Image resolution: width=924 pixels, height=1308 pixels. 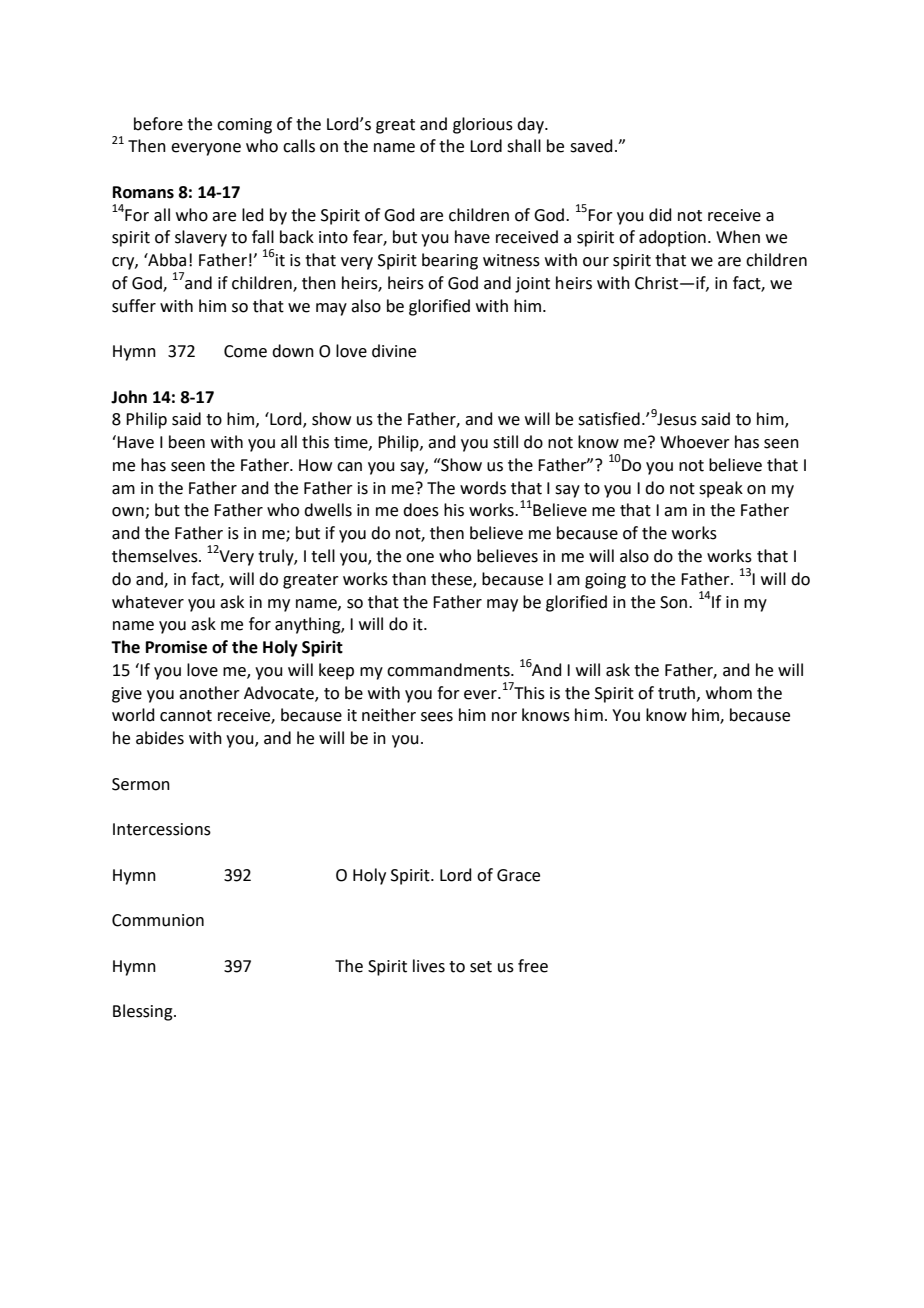 What do you see at coordinates (596, 262) in the screenshot?
I see `our` at bounding box center [596, 262].
